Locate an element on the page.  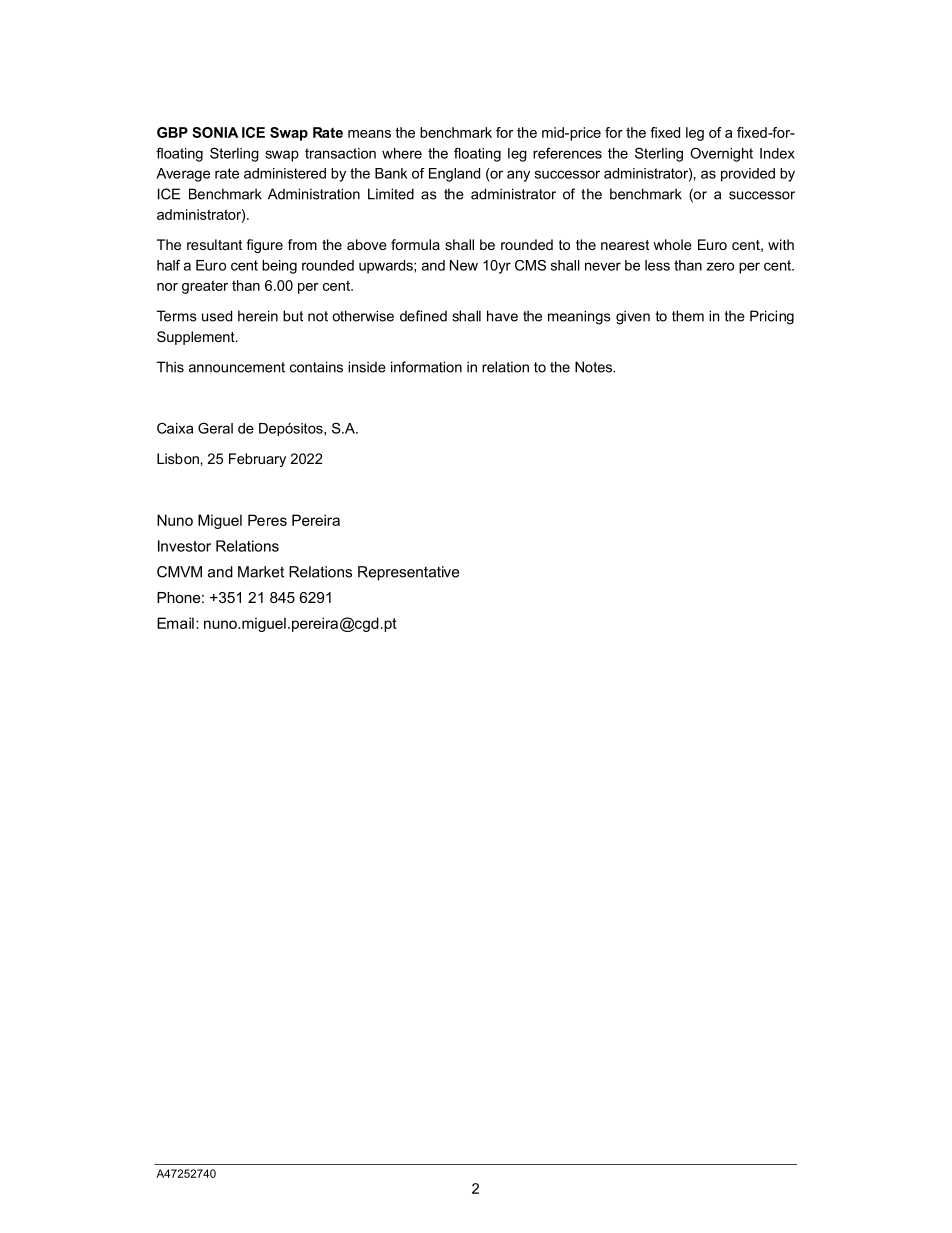
announcement is located at coordinates (237, 367).
